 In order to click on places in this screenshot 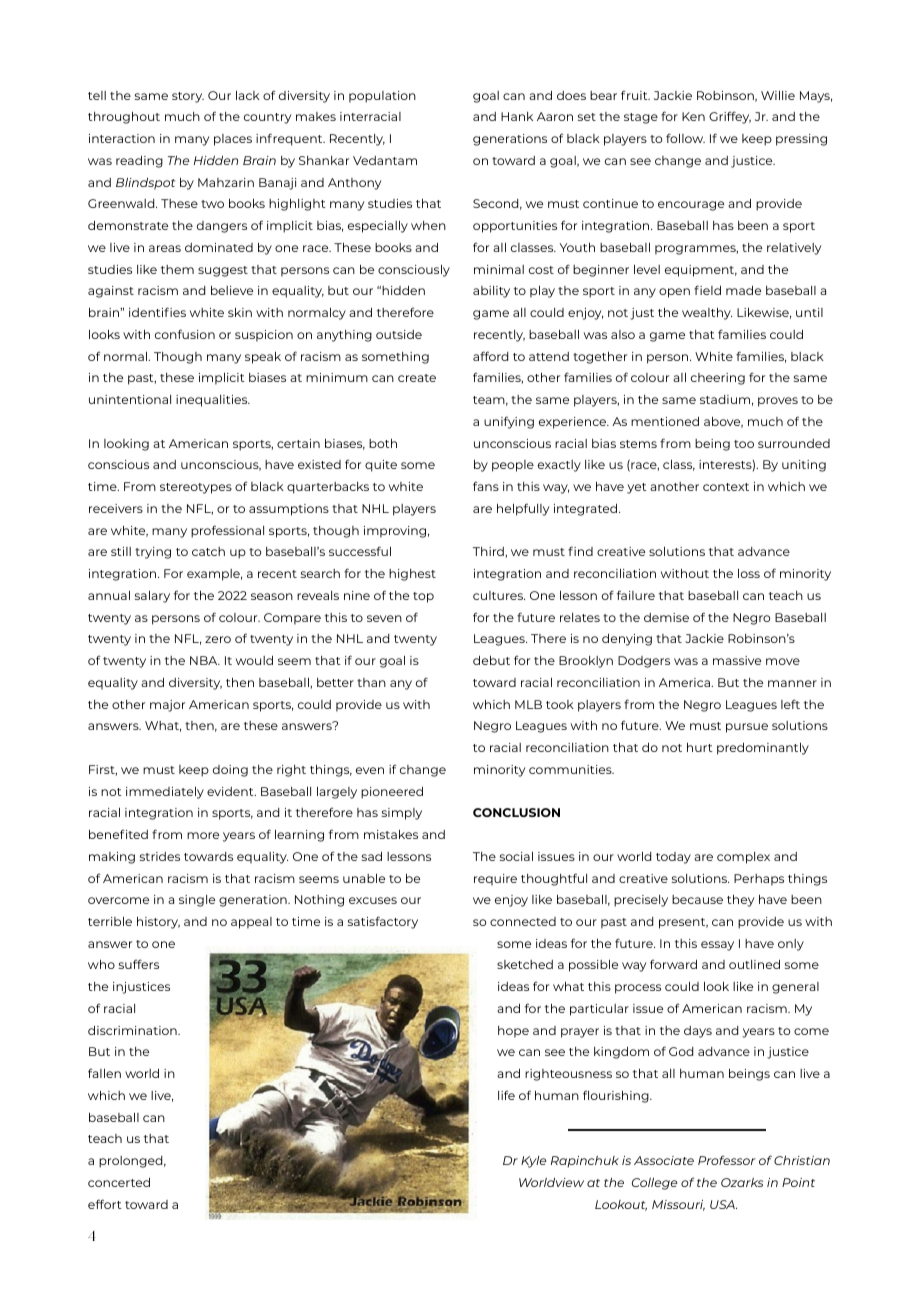, I will do `click(233, 140)`.
